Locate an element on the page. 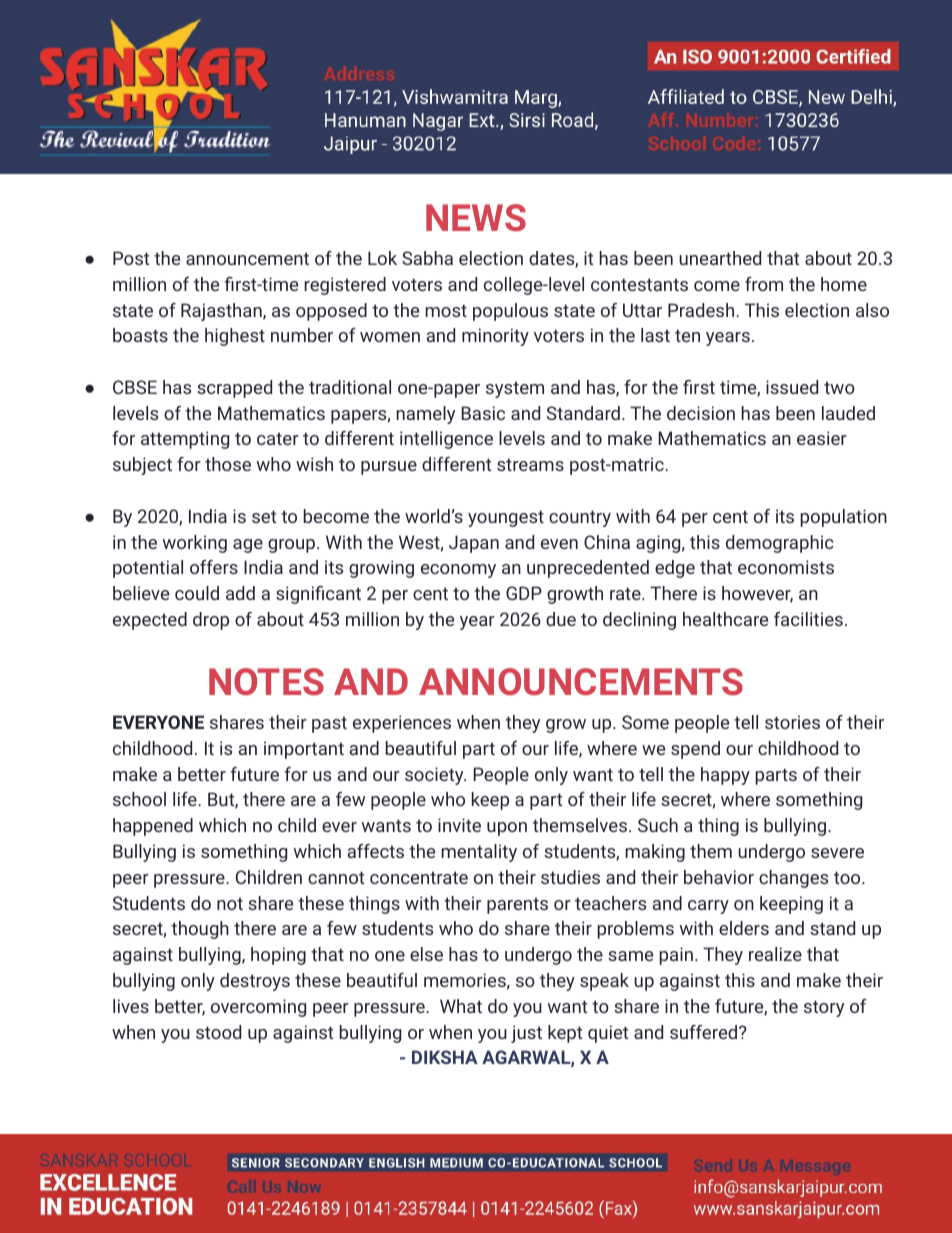  story is located at coordinates (824, 1008).
